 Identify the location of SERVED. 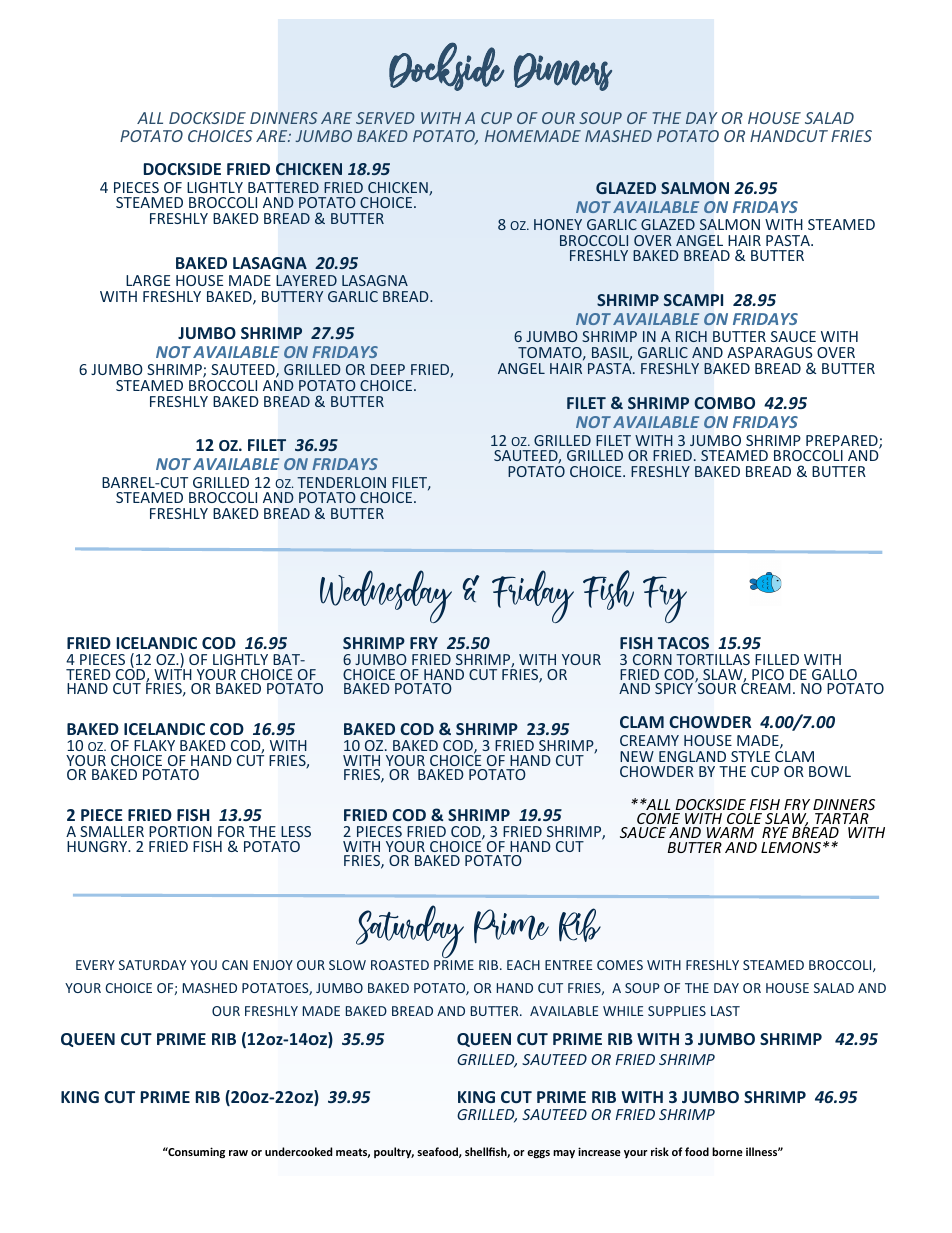
(385, 118).
